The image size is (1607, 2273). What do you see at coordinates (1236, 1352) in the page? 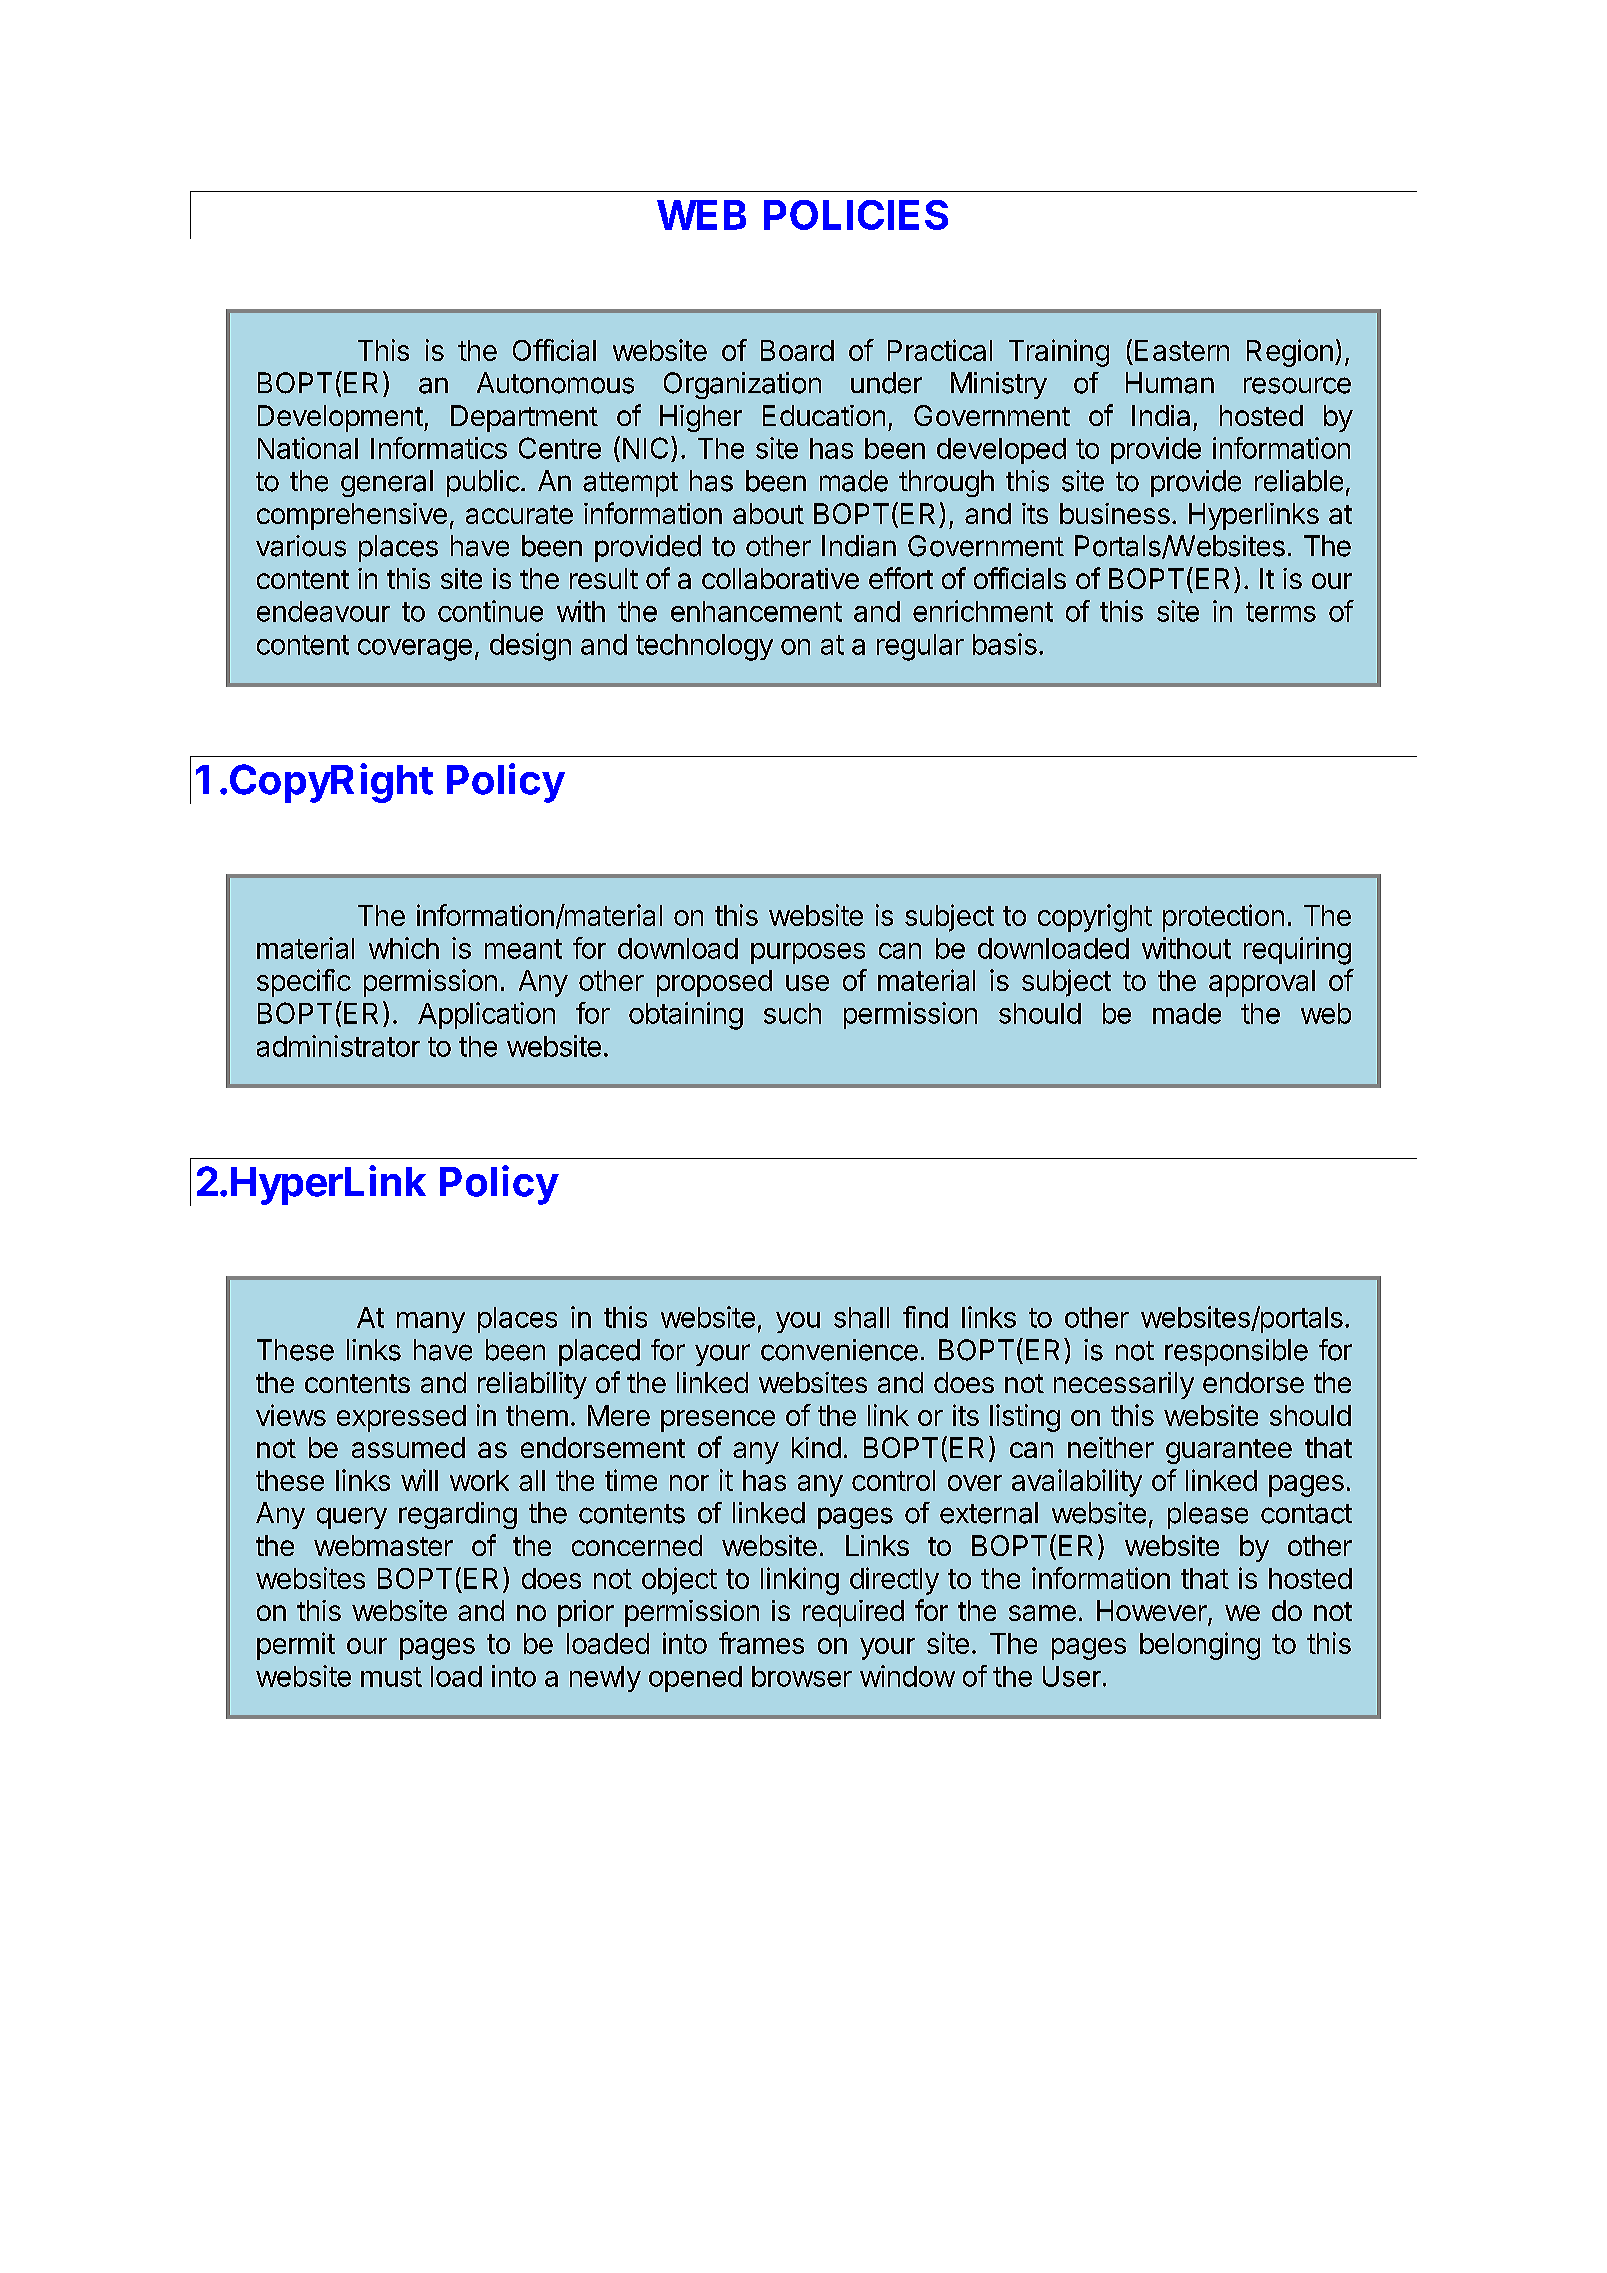
I see `responsible` at bounding box center [1236, 1352].
